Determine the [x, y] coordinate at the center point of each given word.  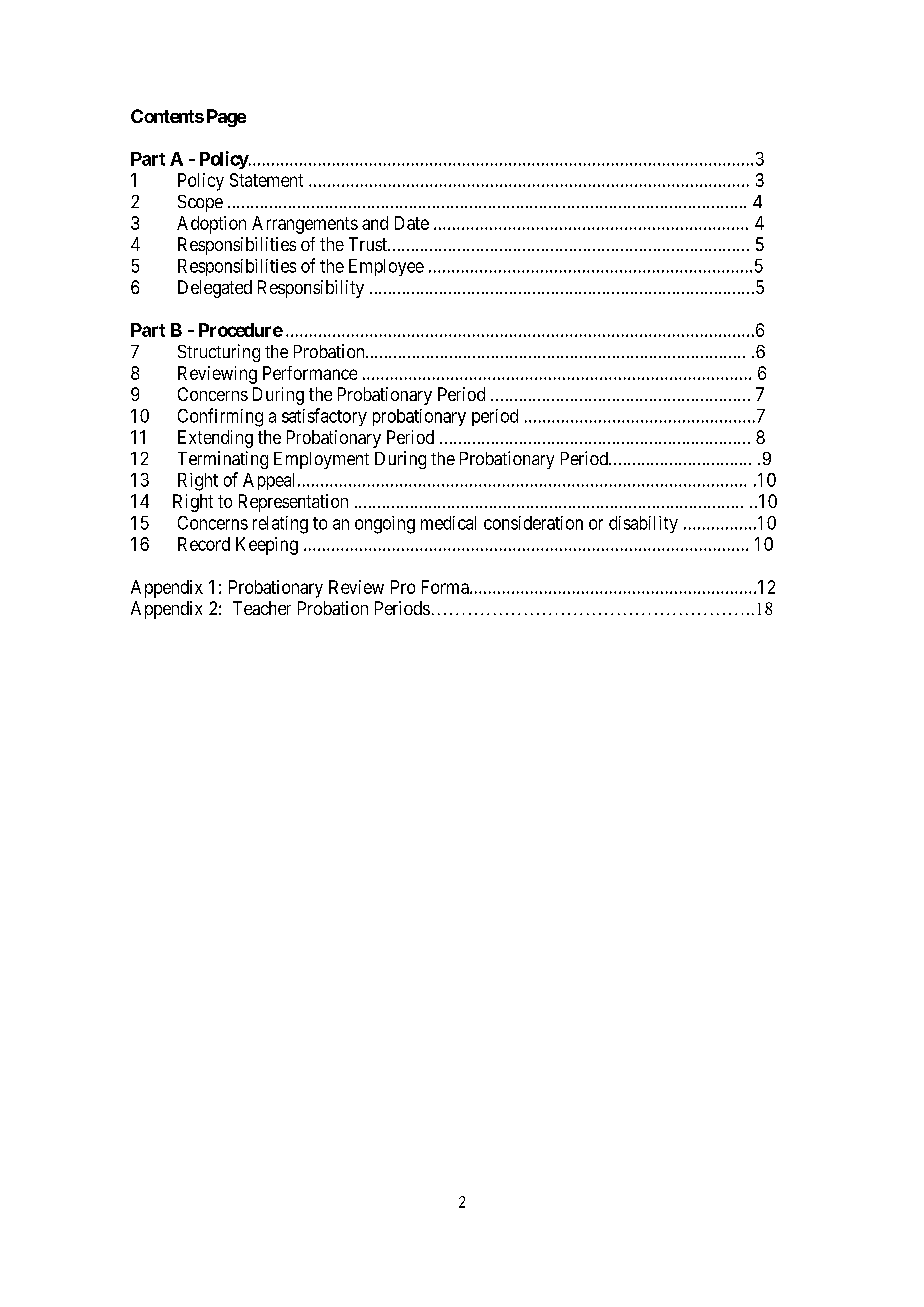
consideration [533, 523]
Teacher [262, 608]
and [375, 223]
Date [412, 223]
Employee [386, 267]
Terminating [223, 460]
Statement [266, 180]
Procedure [241, 330]
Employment [321, 460]
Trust [369, 244]
